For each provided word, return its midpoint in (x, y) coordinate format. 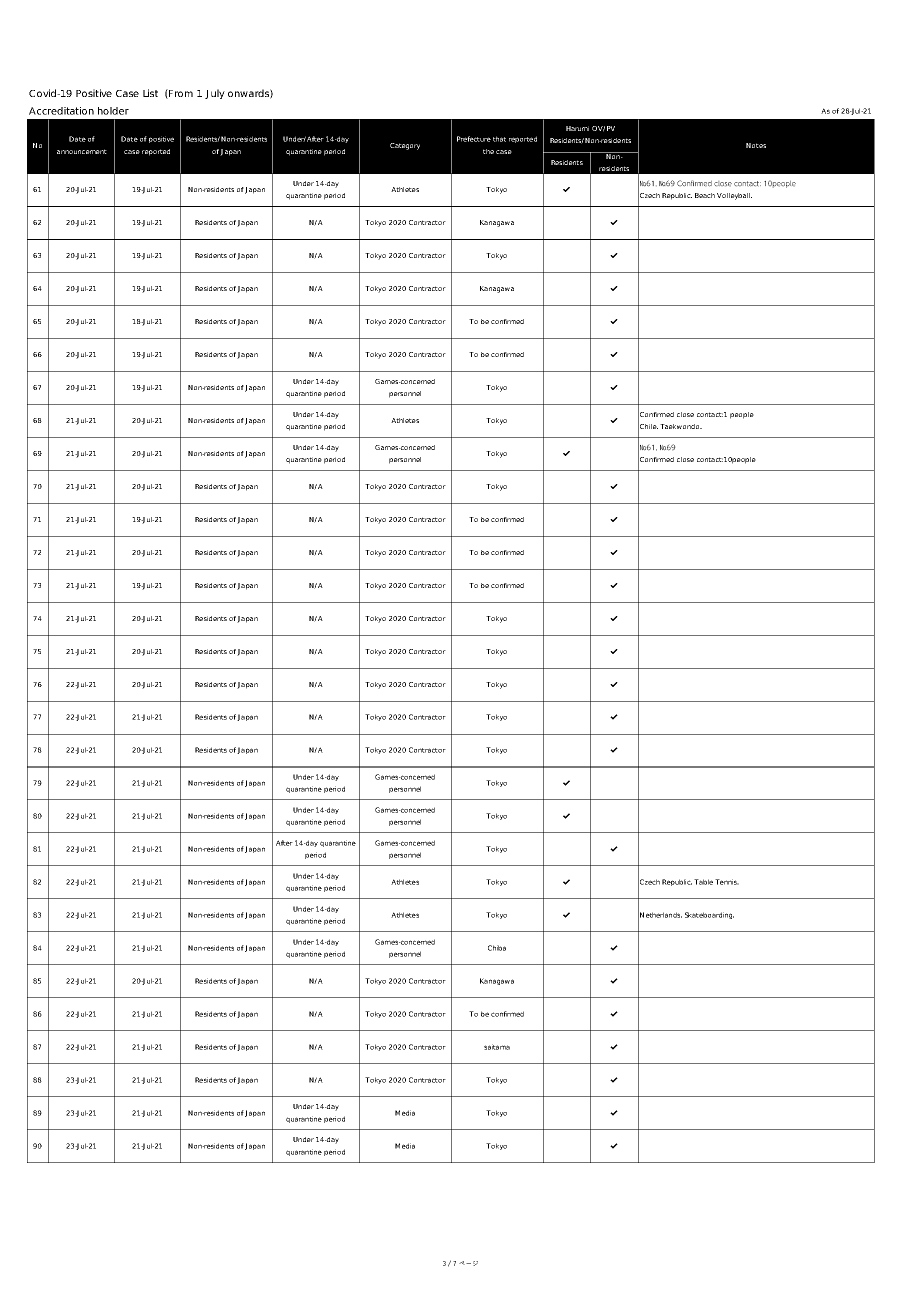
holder (113, 111)
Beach (705, 195)
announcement (82, 151)
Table (703, 882)
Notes (756, 145)
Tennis (727, 882)
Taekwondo (681, 426)
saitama (497, 1047)
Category (405, 146)
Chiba (497, 948)
